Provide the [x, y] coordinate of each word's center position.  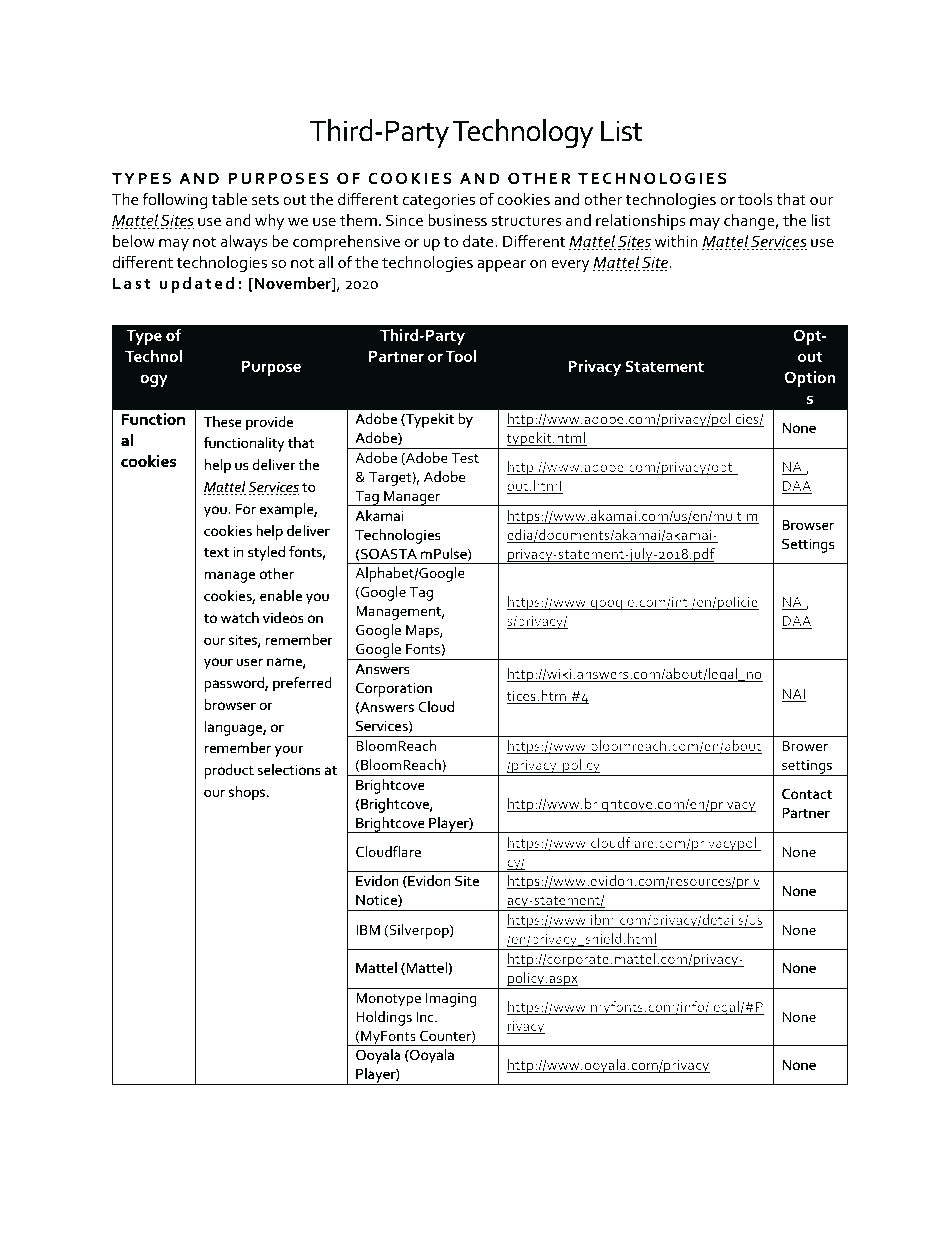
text [216, 552]
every [571, 266]
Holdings [384, 1018]
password [235, 684]
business [457, 220]
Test [465, 458]
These [223, 421]
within [676, 241]
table [229, 199]
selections [289, 769]
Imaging [451, 1000]
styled [266, 553]
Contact [807, 793]
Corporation [394, 689]
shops [248, 793]
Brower [805, 746]
